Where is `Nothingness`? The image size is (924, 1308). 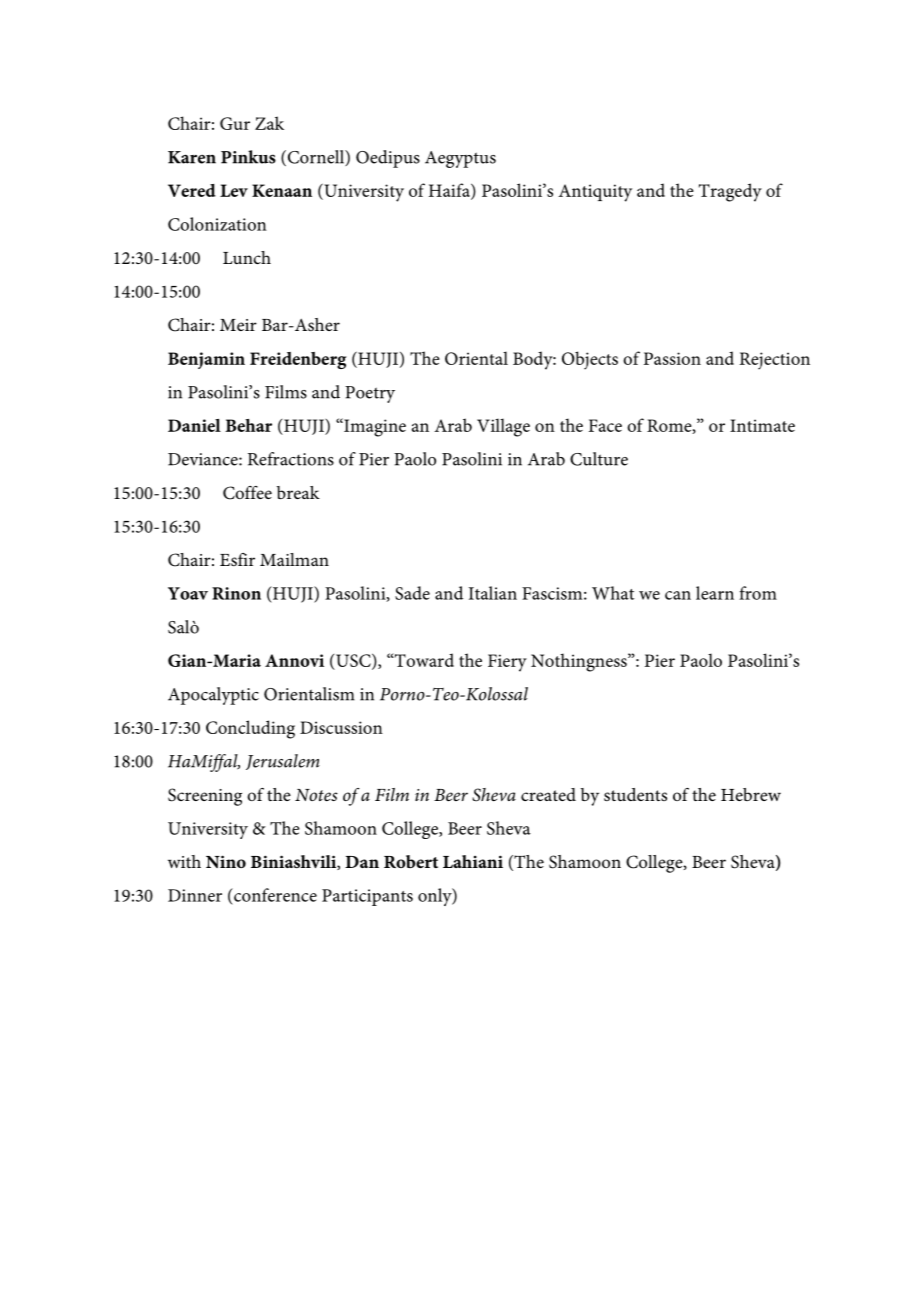
Nothingness is located at coordinates (580, 662).
